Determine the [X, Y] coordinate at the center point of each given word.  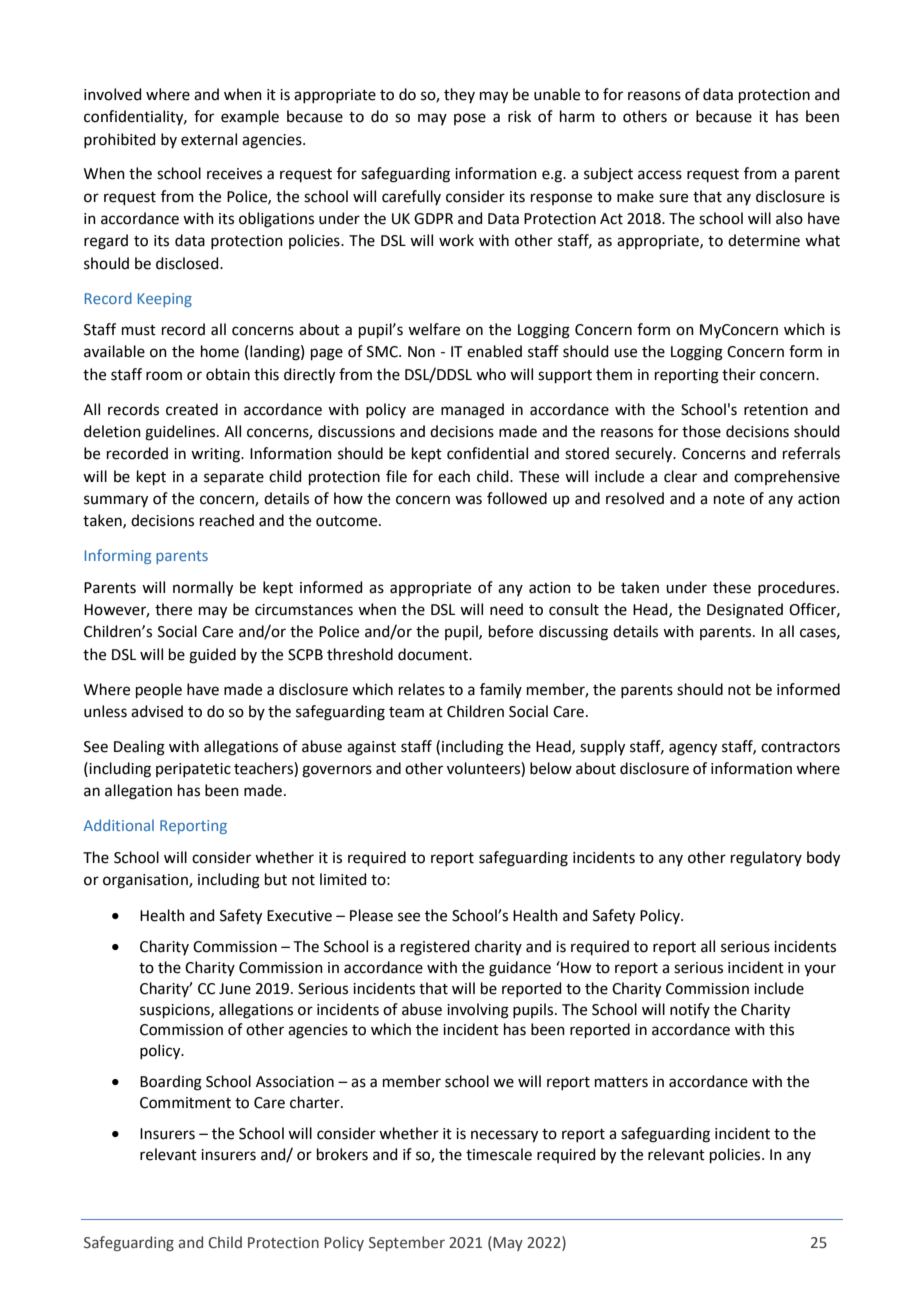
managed [472, 411]
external [209, 139]
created [192, 409]
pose [470, 119]
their [739, 374]
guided [212, 656]
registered [435, 948]
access [660, 175]
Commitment [185, 1103]
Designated [745, 611]
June [235, 989]
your [820, 970]
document [434, 654]
